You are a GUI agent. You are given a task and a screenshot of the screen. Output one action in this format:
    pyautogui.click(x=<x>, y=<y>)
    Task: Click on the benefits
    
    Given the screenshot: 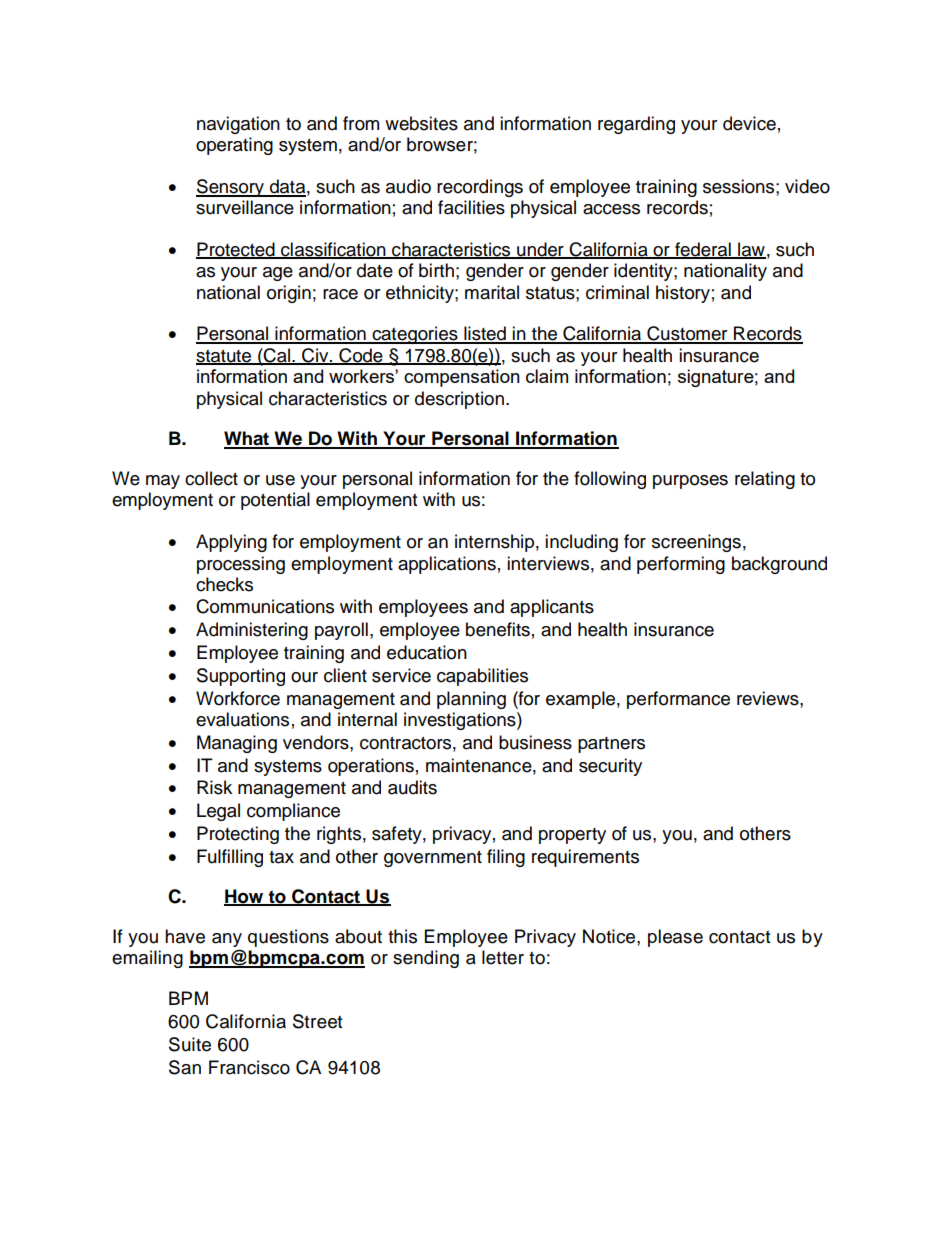 What is the action you would take?
    pyautogui.click(x=498, y=629)
